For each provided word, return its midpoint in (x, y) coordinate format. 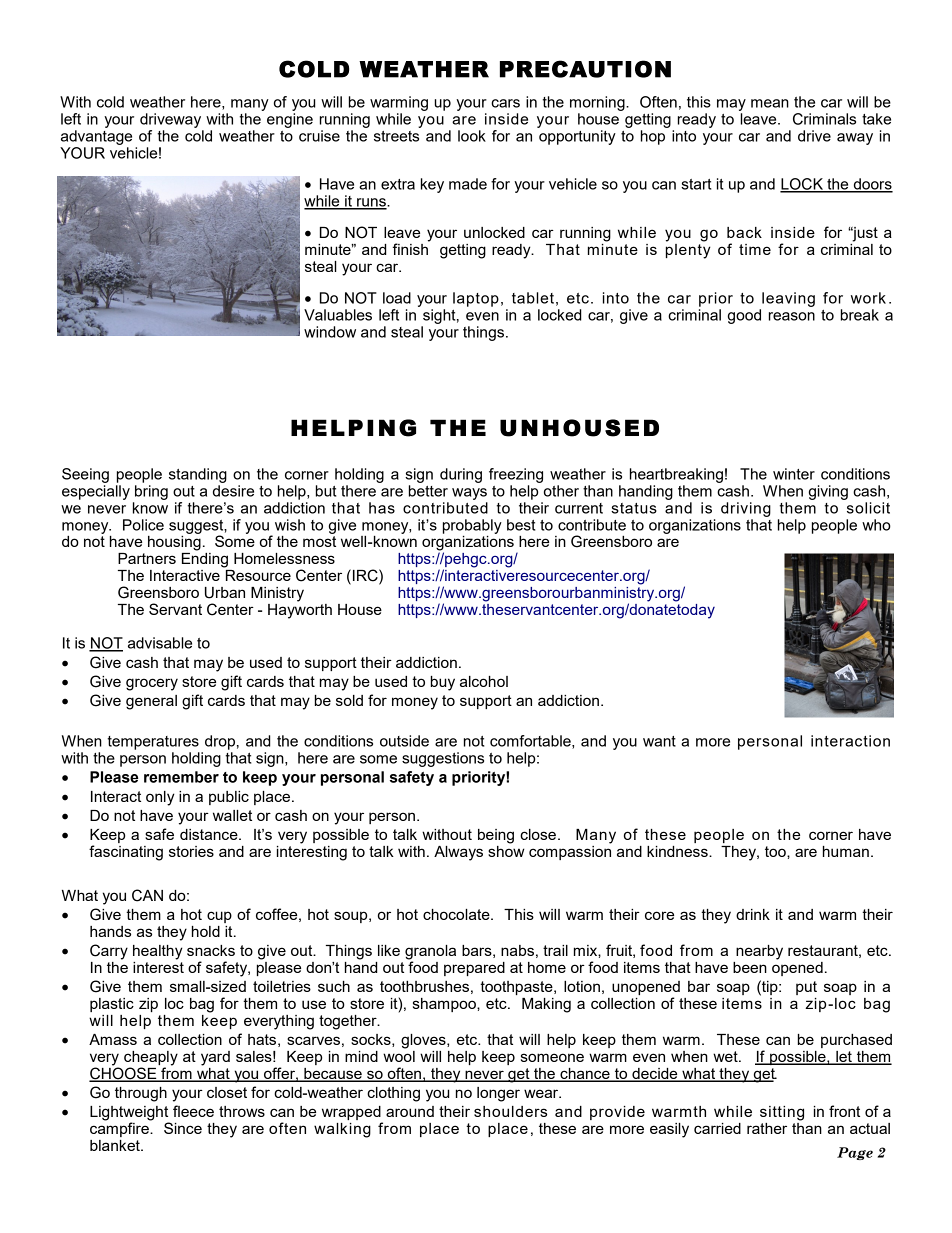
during (461, 475)
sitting (782, 1113)
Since (183, 1128)
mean (770, 103)
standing (198, 475)
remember (181, 777)
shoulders (510, 1111)
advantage (96, 137)
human (846, 851)
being (496, 836)
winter (794, 474)
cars (505, 103)
